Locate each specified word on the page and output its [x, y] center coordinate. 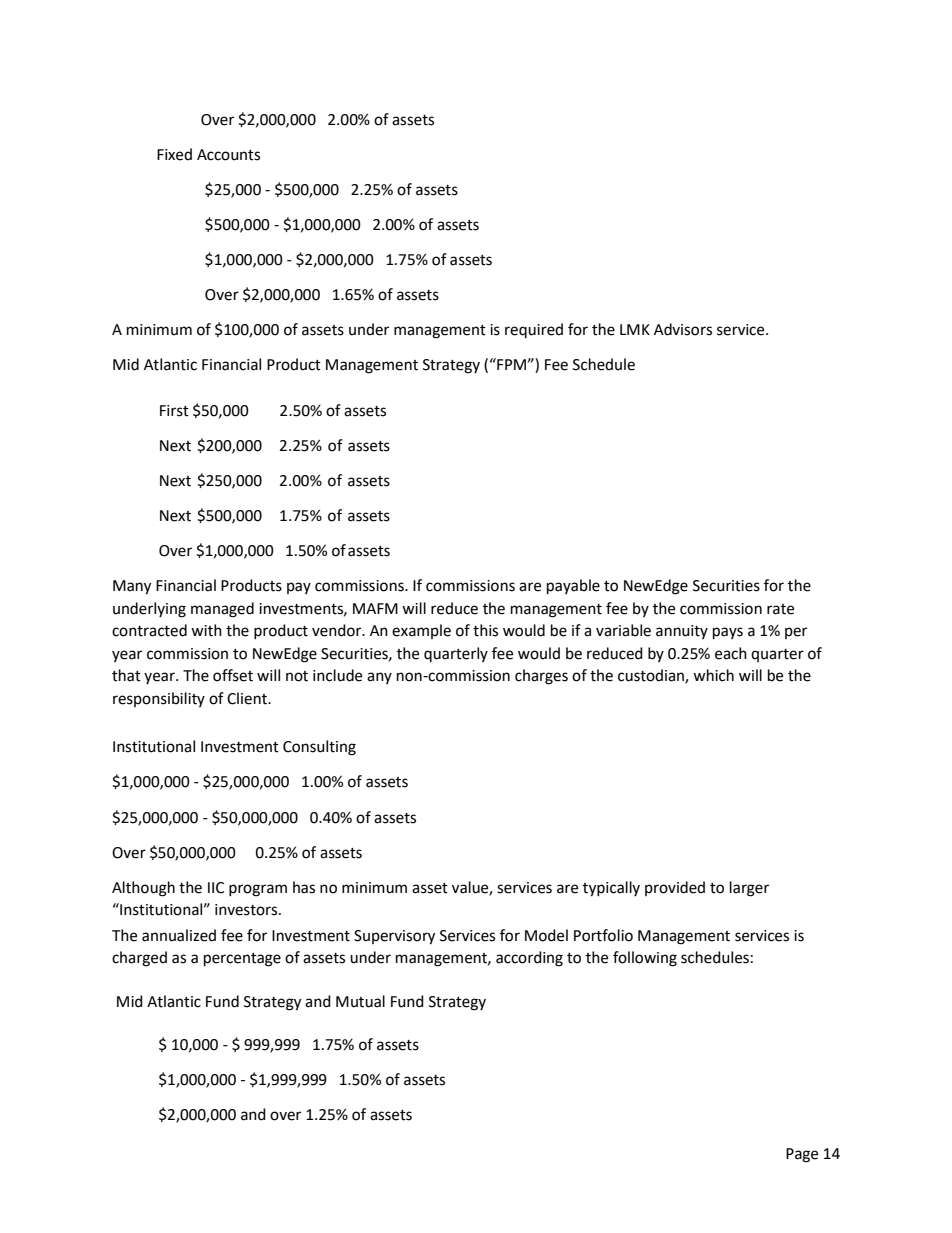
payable [573, 587]
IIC [216, 888]
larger [749, 889]
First [174, 411]
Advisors [683, 329]
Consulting [319, 748]
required [534, 330]
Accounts [228, 155]
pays [728, 633]
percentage [242, 960]
